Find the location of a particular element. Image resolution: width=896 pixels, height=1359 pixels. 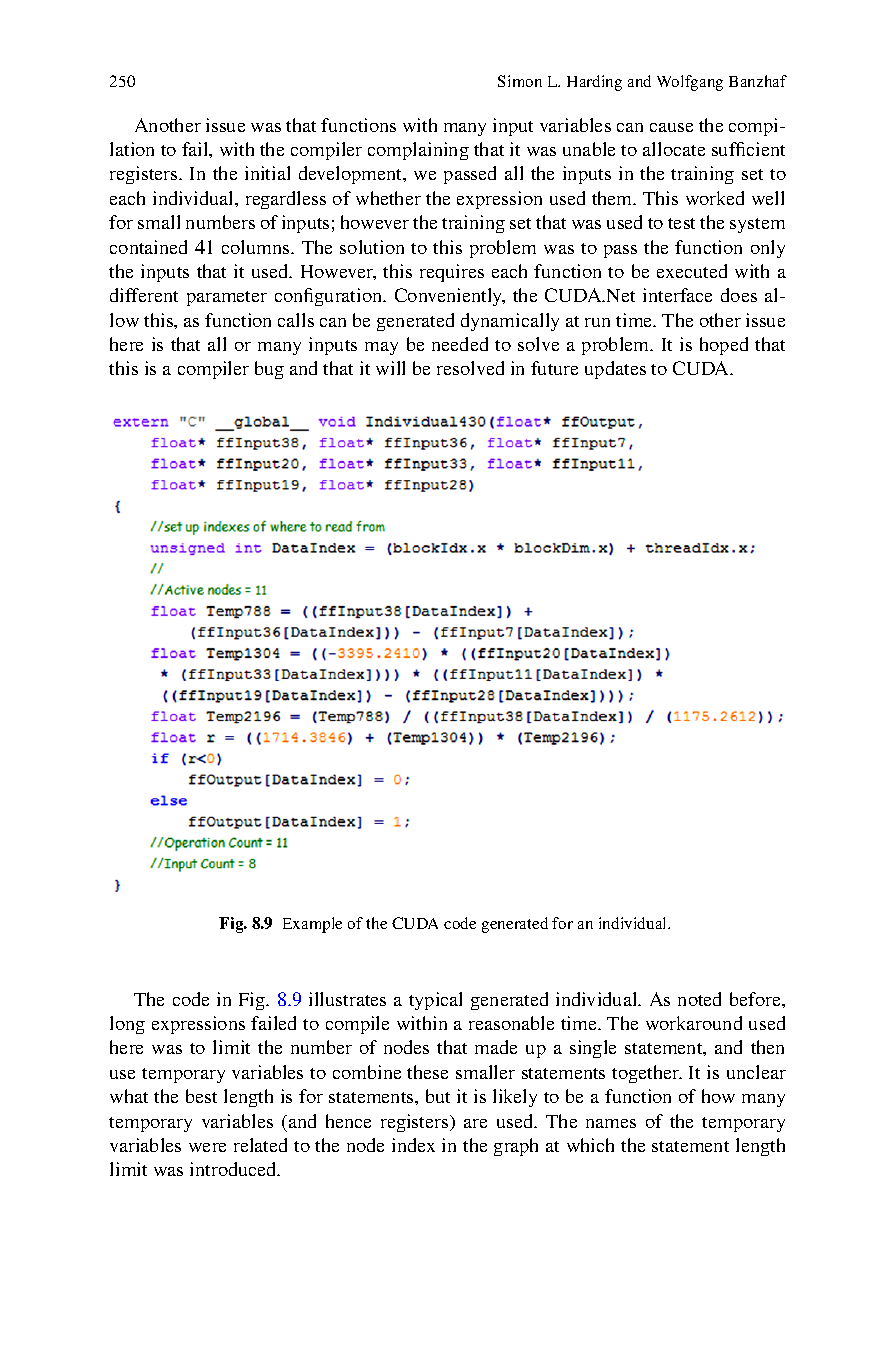

Example is located at coordinates (312, 925).
